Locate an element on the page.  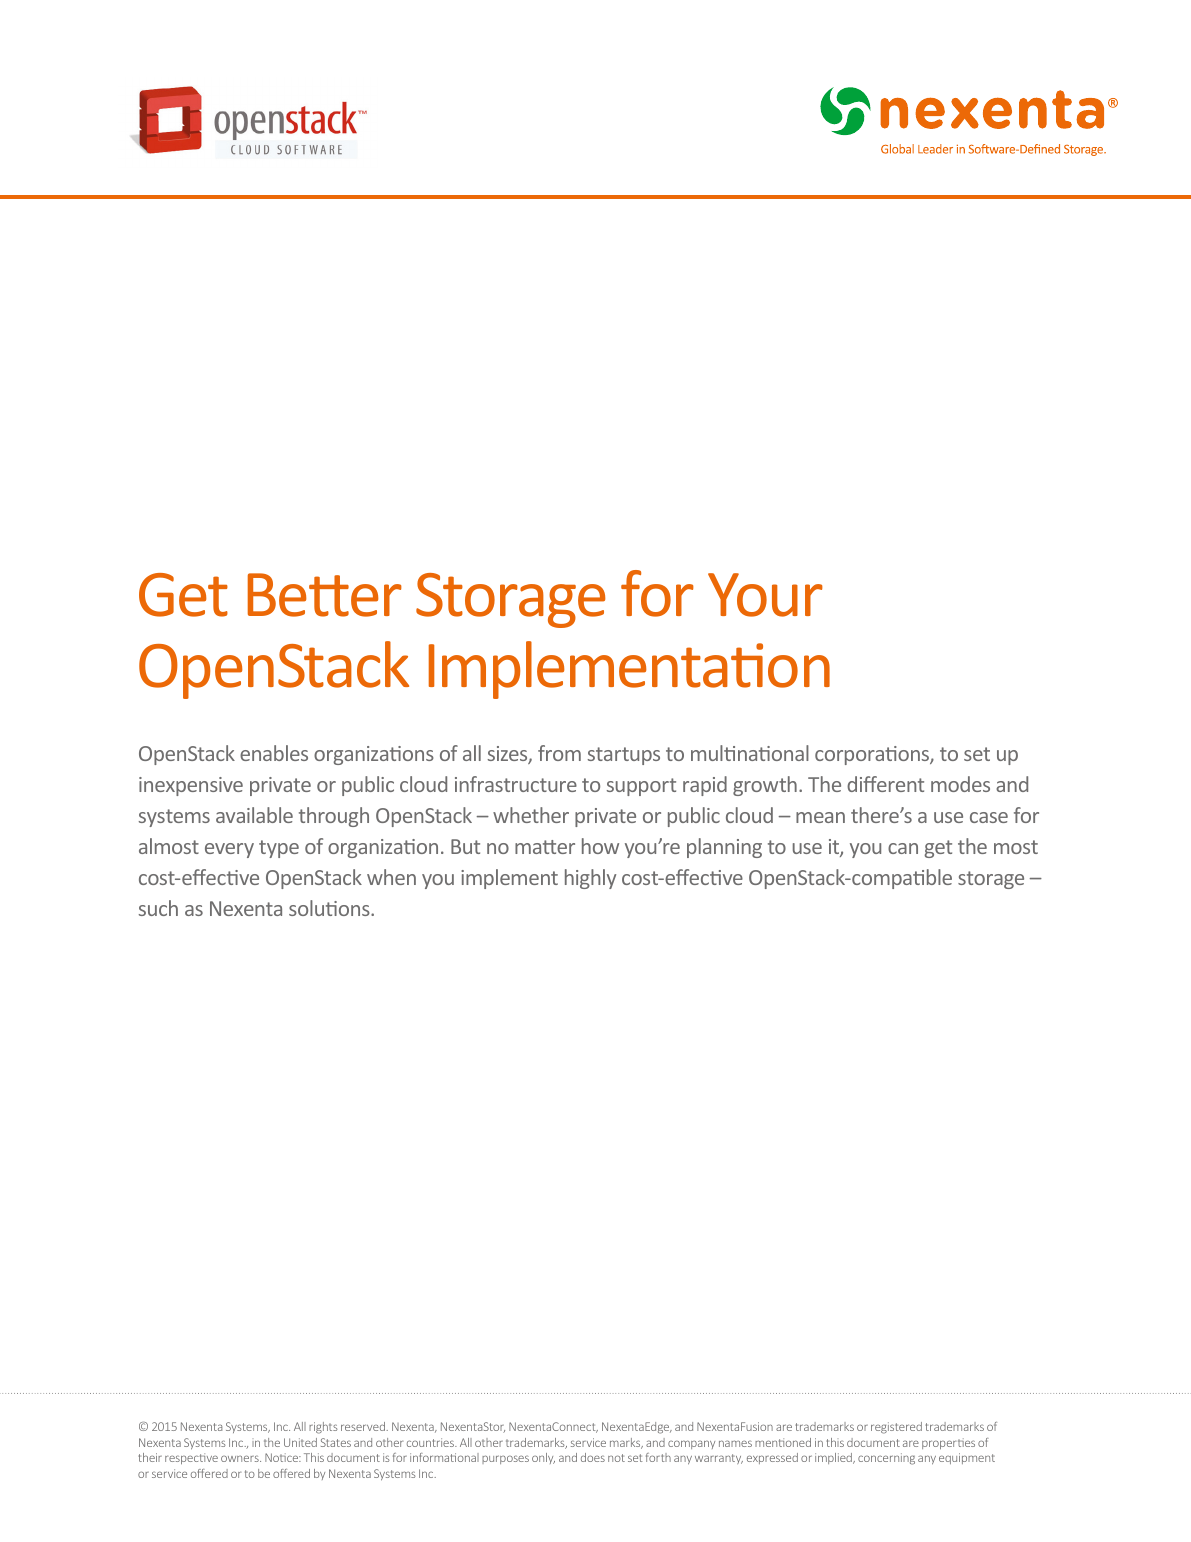
multinational is located at coordinates (750, 753).
